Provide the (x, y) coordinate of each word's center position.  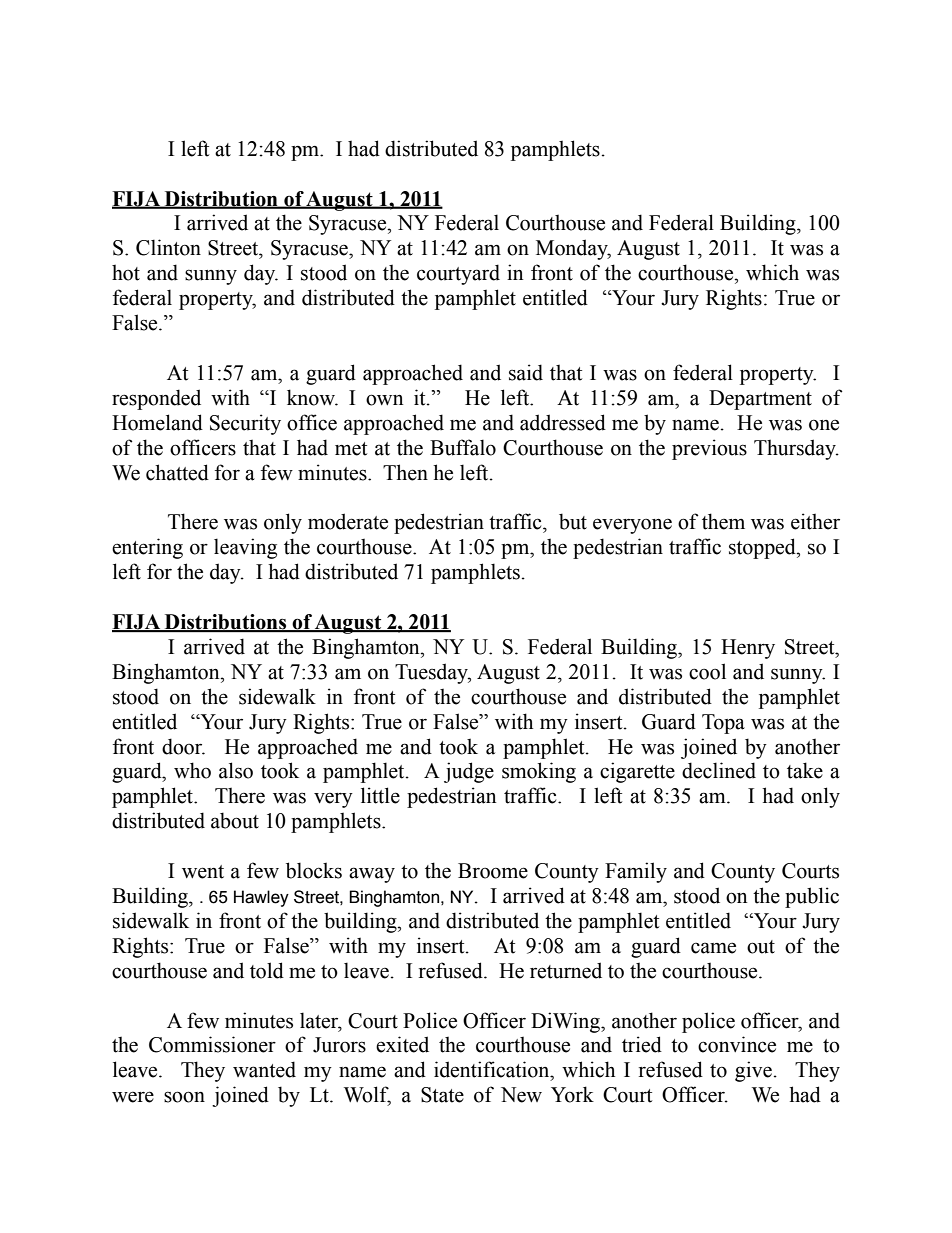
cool (707, 671)
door (183, 746)
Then (405, 472)
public (812, 897)
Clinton (168, 247)
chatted (177, 472)
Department (760, 400)
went (203, 872)
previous (709, 449)
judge (469, 772)
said (526, 372)
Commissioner (212, 1044)
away (372, 875)
